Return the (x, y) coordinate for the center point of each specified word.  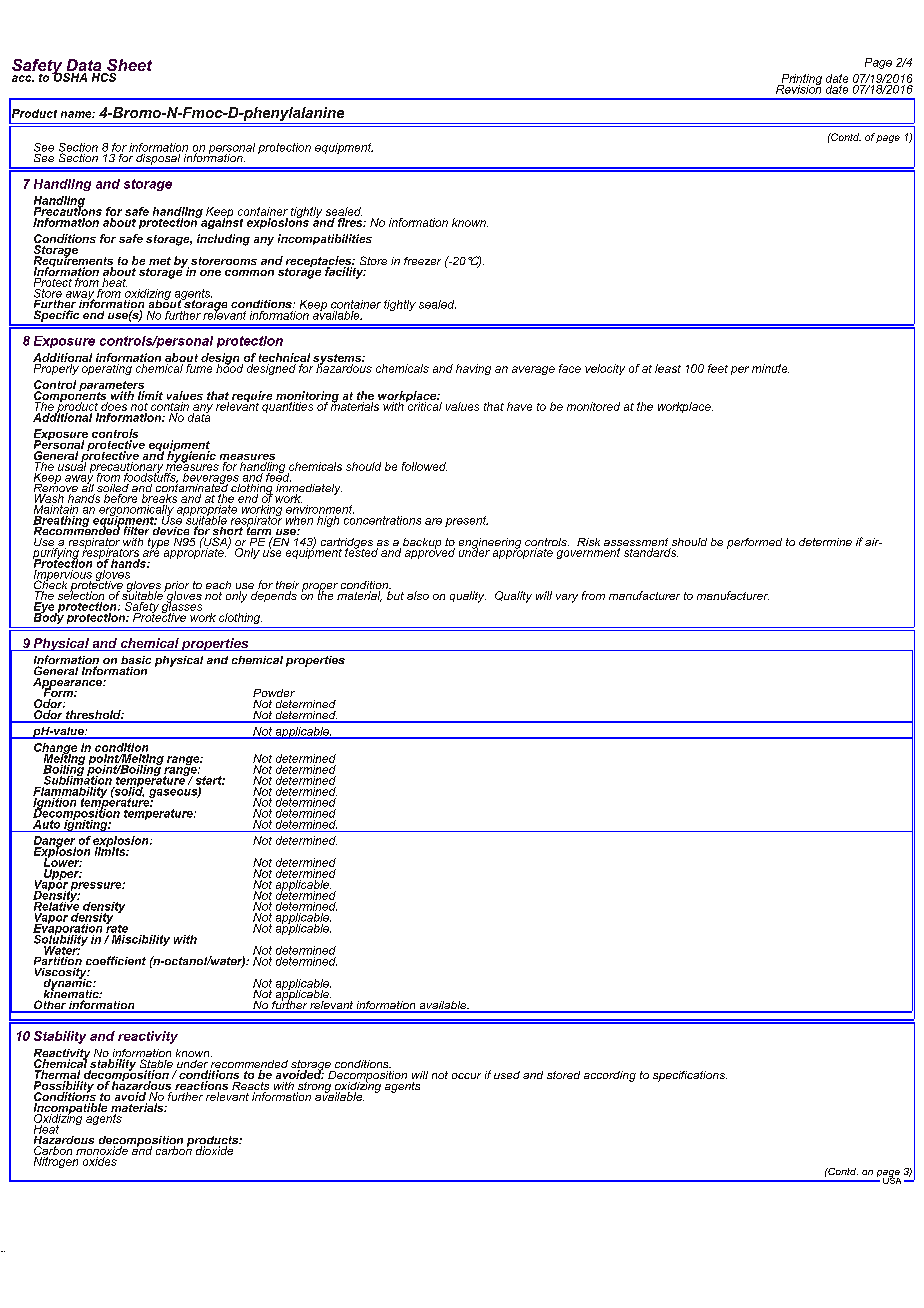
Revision (798, 88)
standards (651, 552)
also (418, 595)
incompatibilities (325, 239)
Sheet (128, 66)
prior (176, 587)
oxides (100, 1161)
